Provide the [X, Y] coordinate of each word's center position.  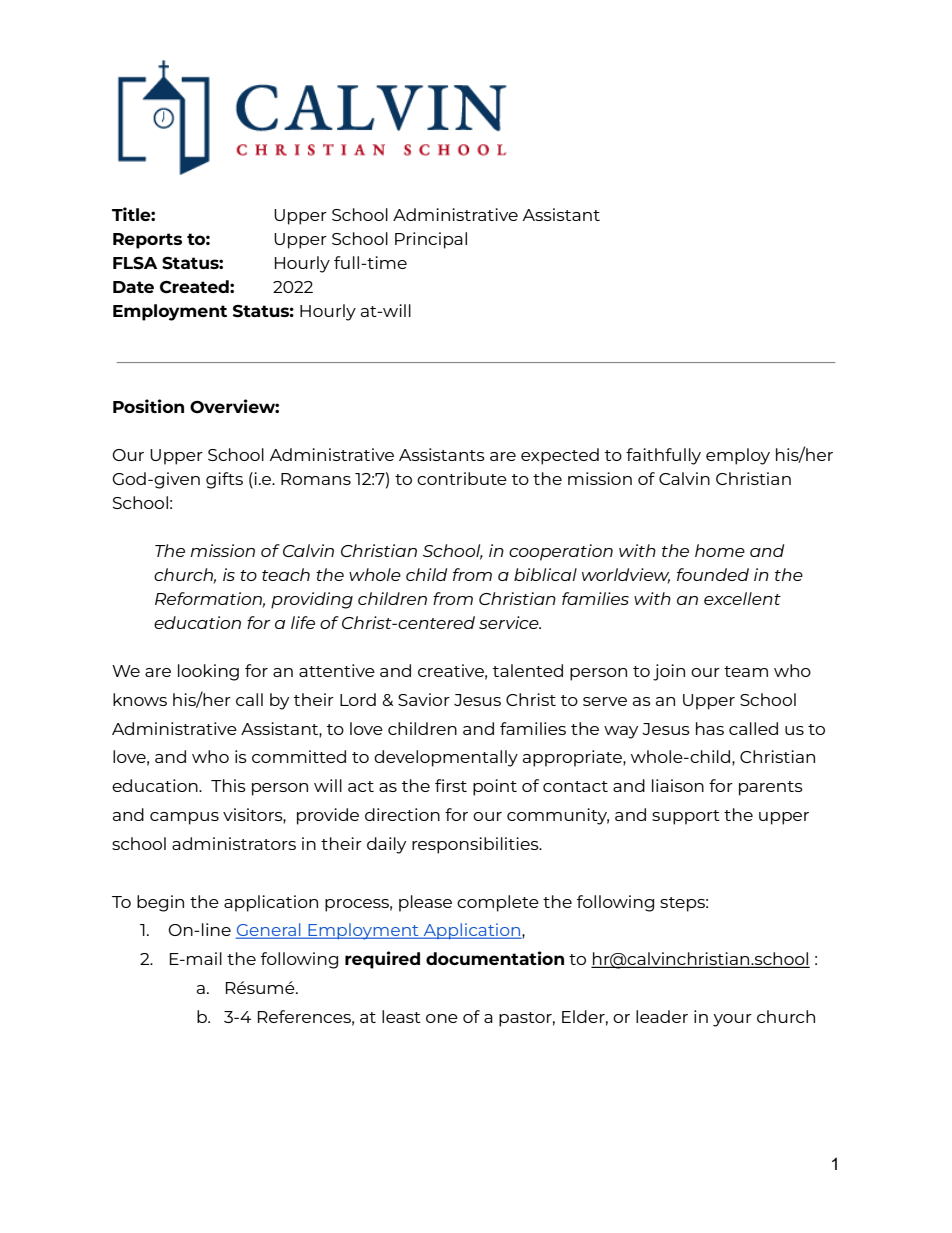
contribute [462, 478]
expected [560, 456]
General [269, 931]
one [442, 1018]
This [228, 785]
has [710, 728]
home [720, 550]
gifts [224, 480]
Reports [147, 241]
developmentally [446, 758]
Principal [431, 240]
